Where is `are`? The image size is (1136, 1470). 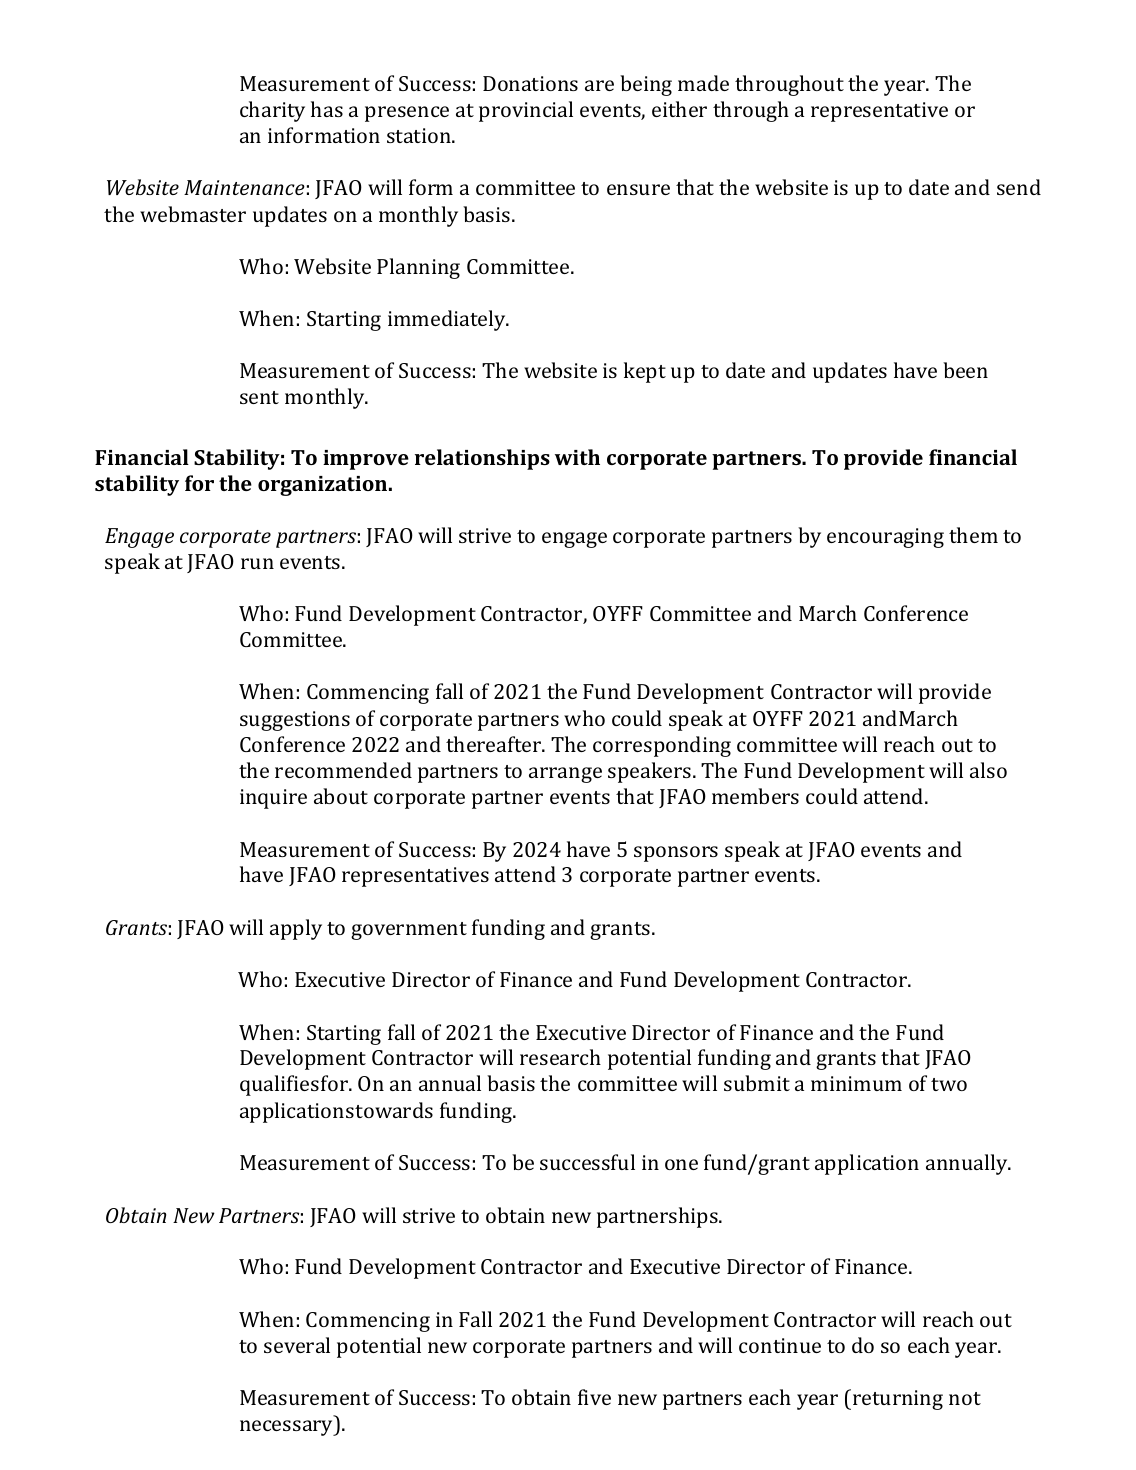 are is located at coordinates (599, 85).
